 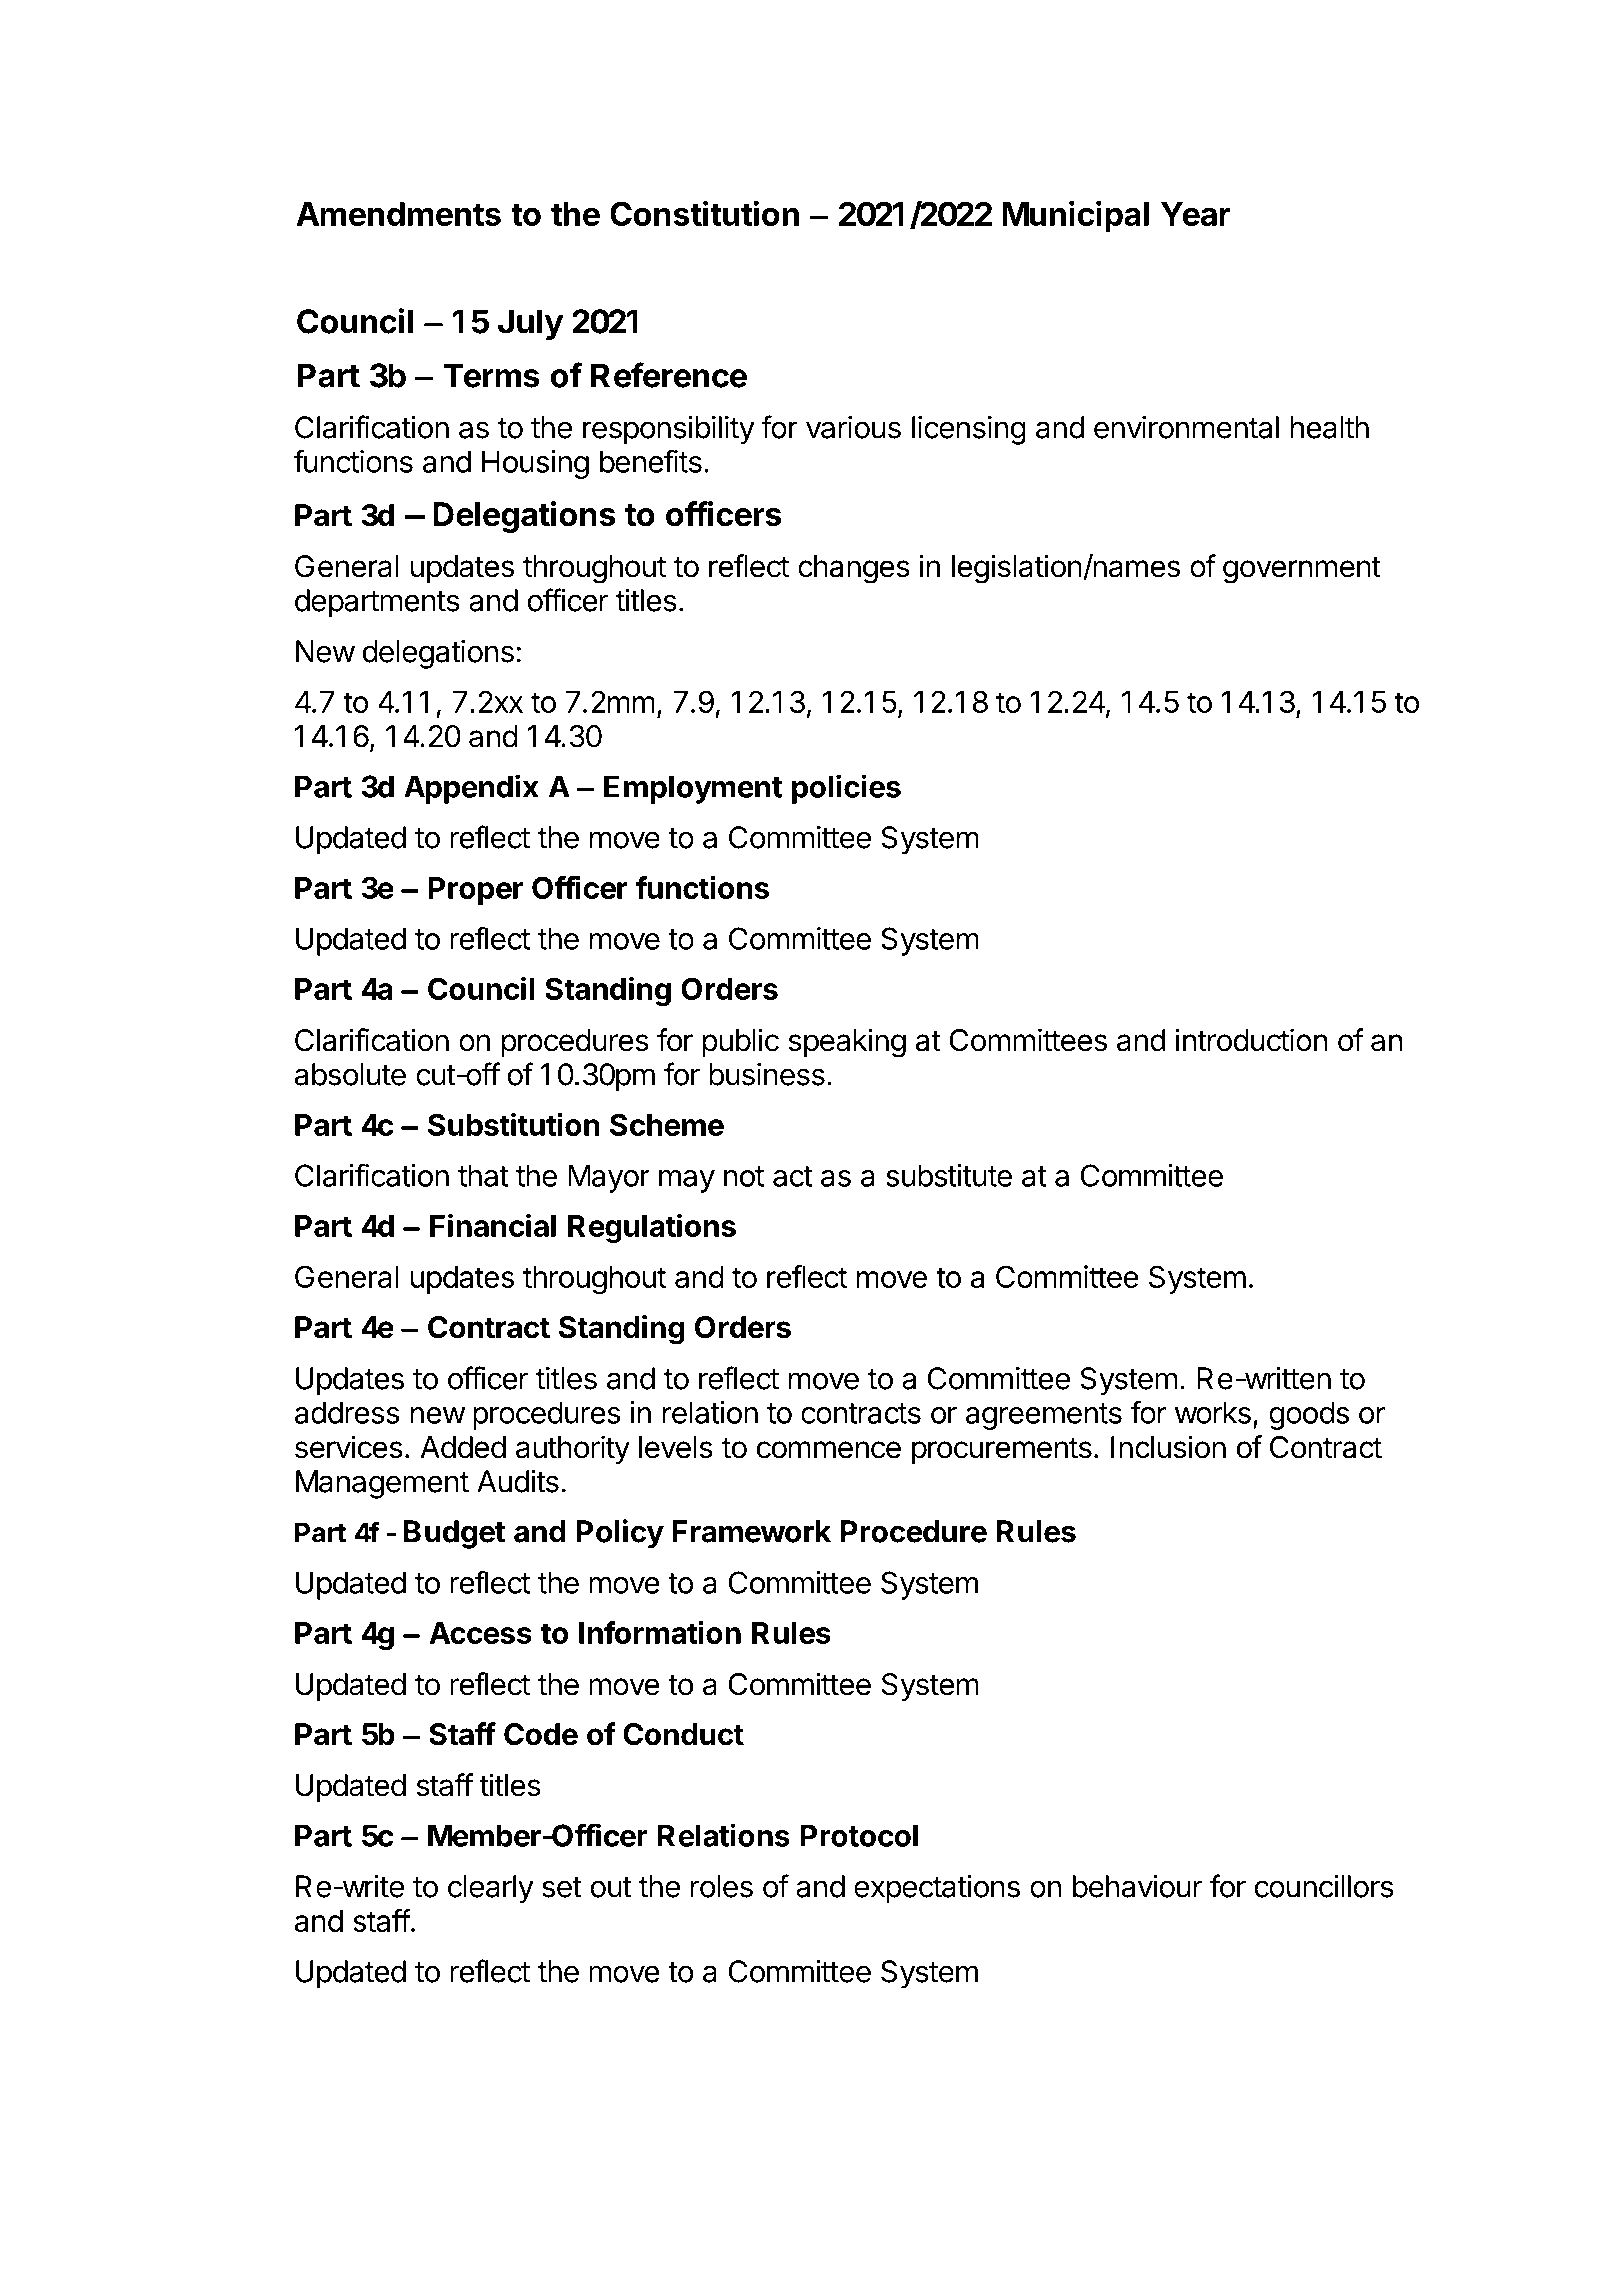 I want to click on Substitution, so click(x=514, y=1124).
